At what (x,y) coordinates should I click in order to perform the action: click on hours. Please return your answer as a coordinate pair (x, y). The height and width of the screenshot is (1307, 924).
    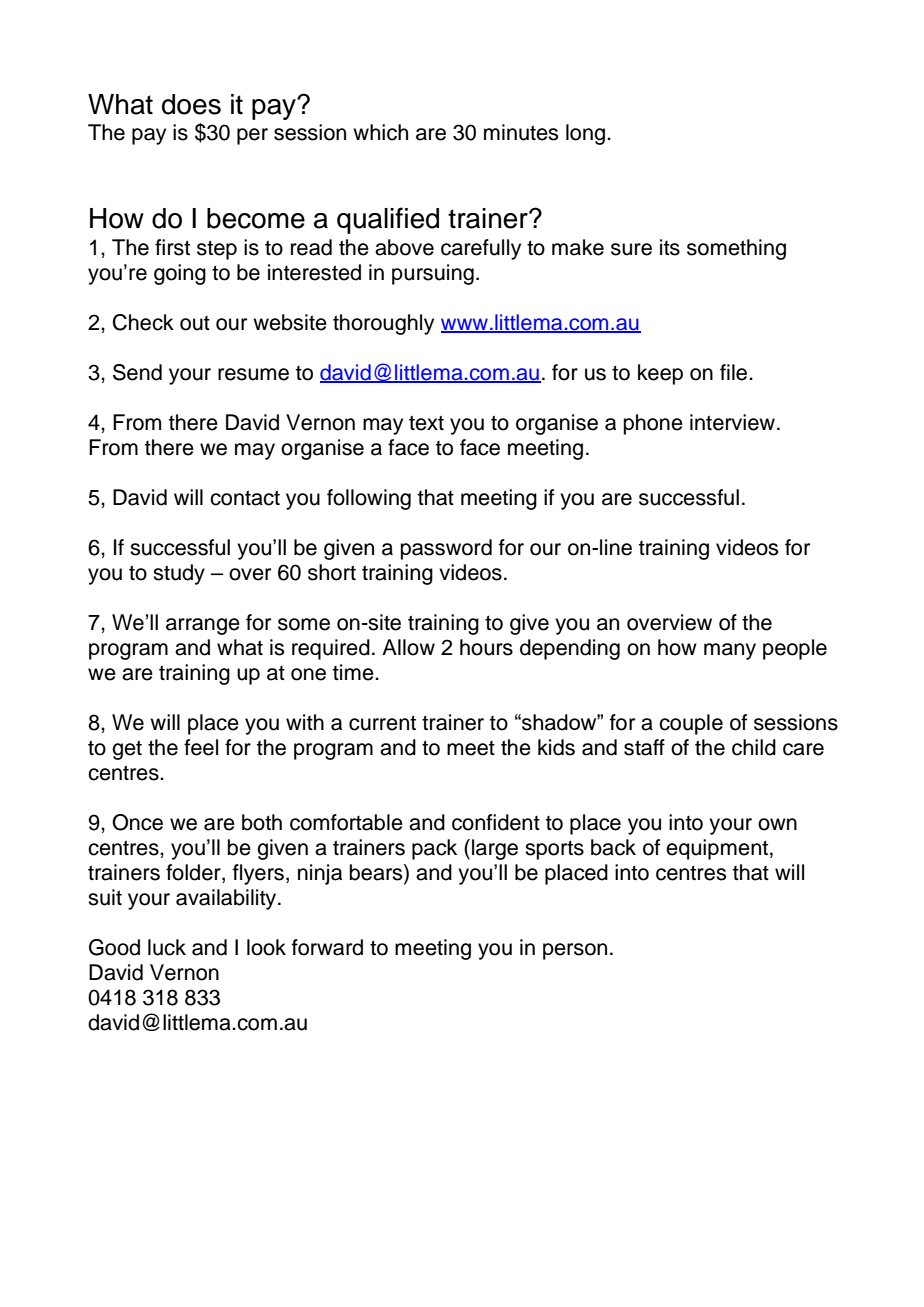
    Looking at the image, I should click on (486, 647).
